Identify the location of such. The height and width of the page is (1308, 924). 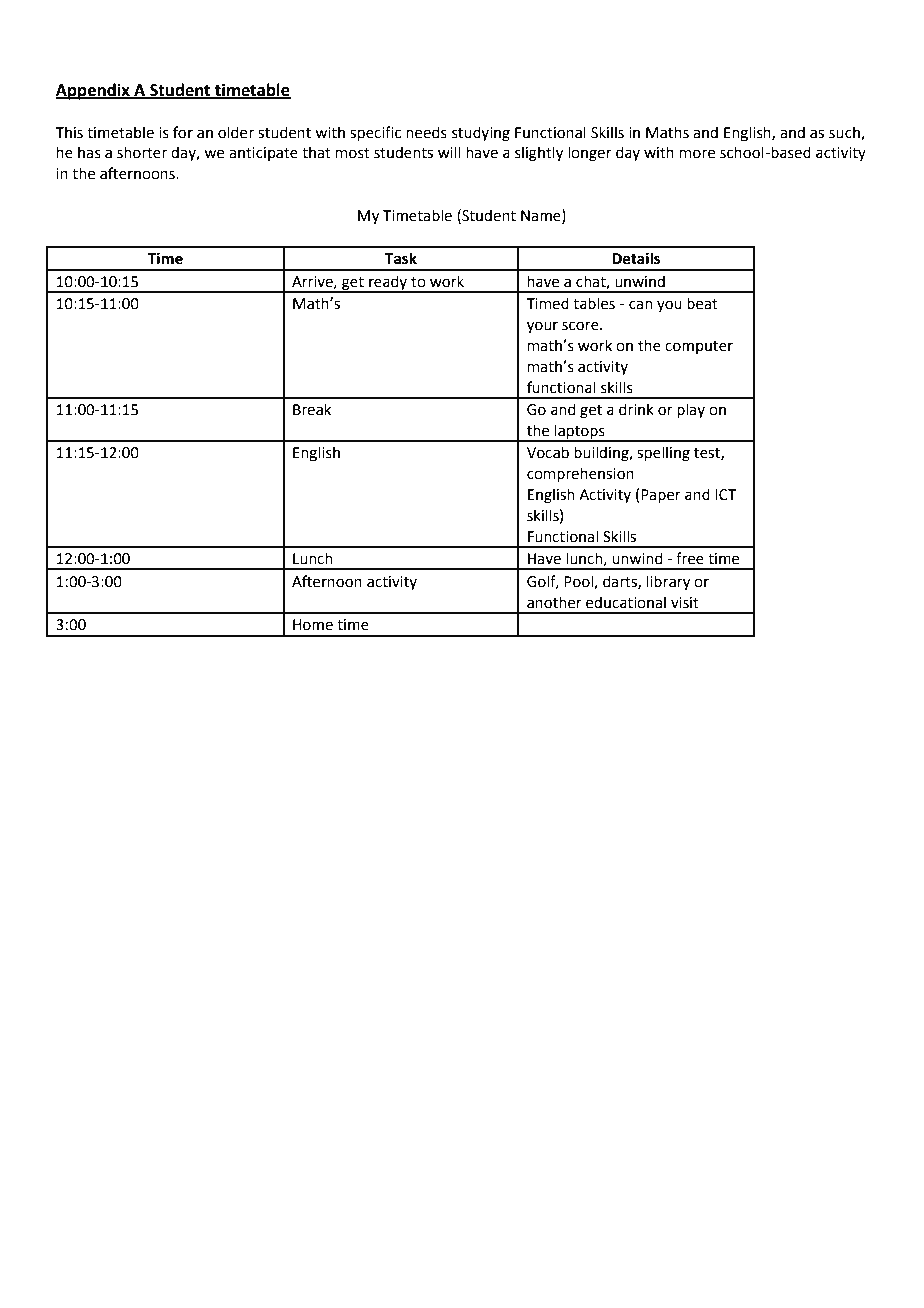
(845, 133).
